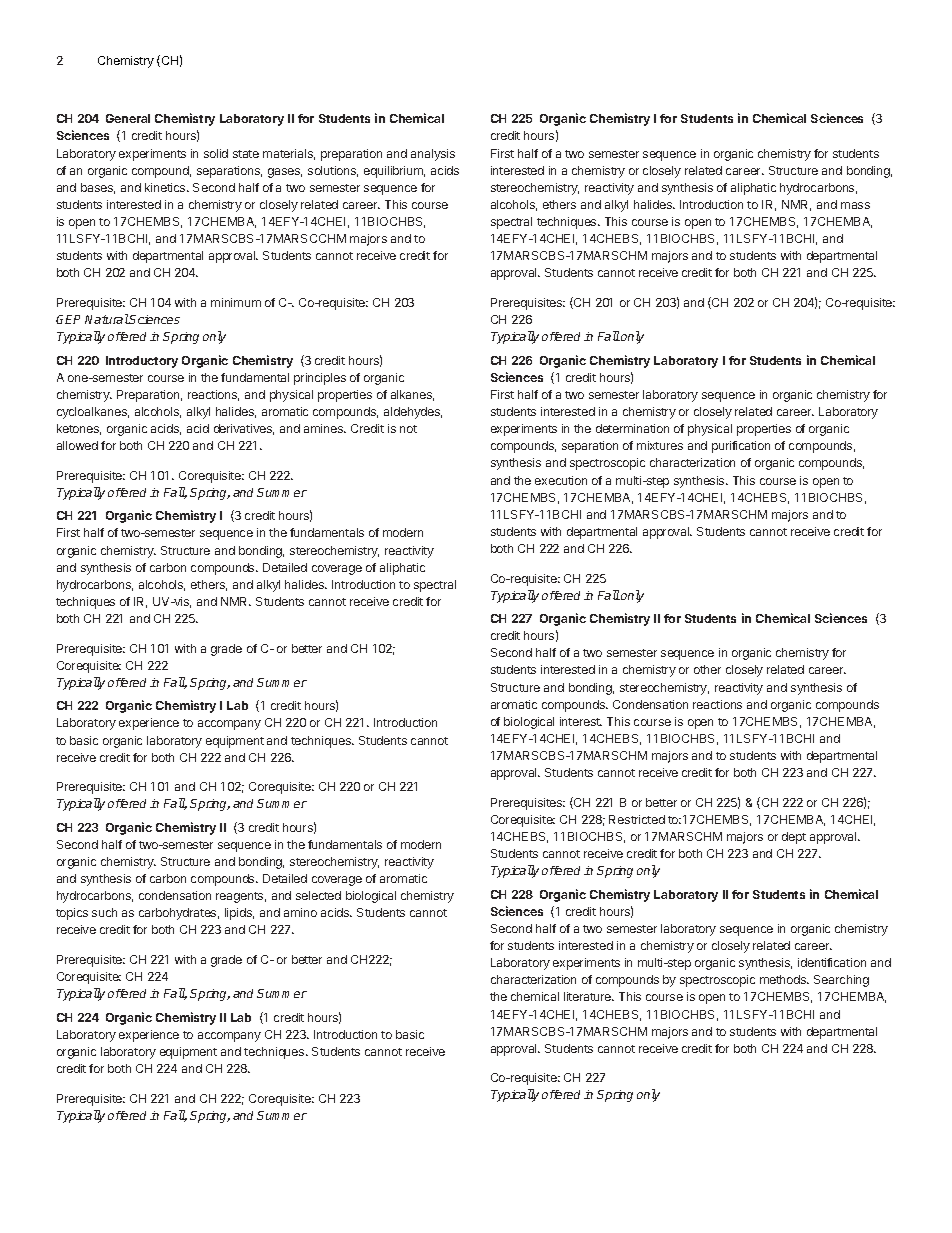 This screenshot has width=952, height=1233. What do you see at coordinates (216, 153) in the screenshot?
I see `solid` at bounding box center [216, 153].
